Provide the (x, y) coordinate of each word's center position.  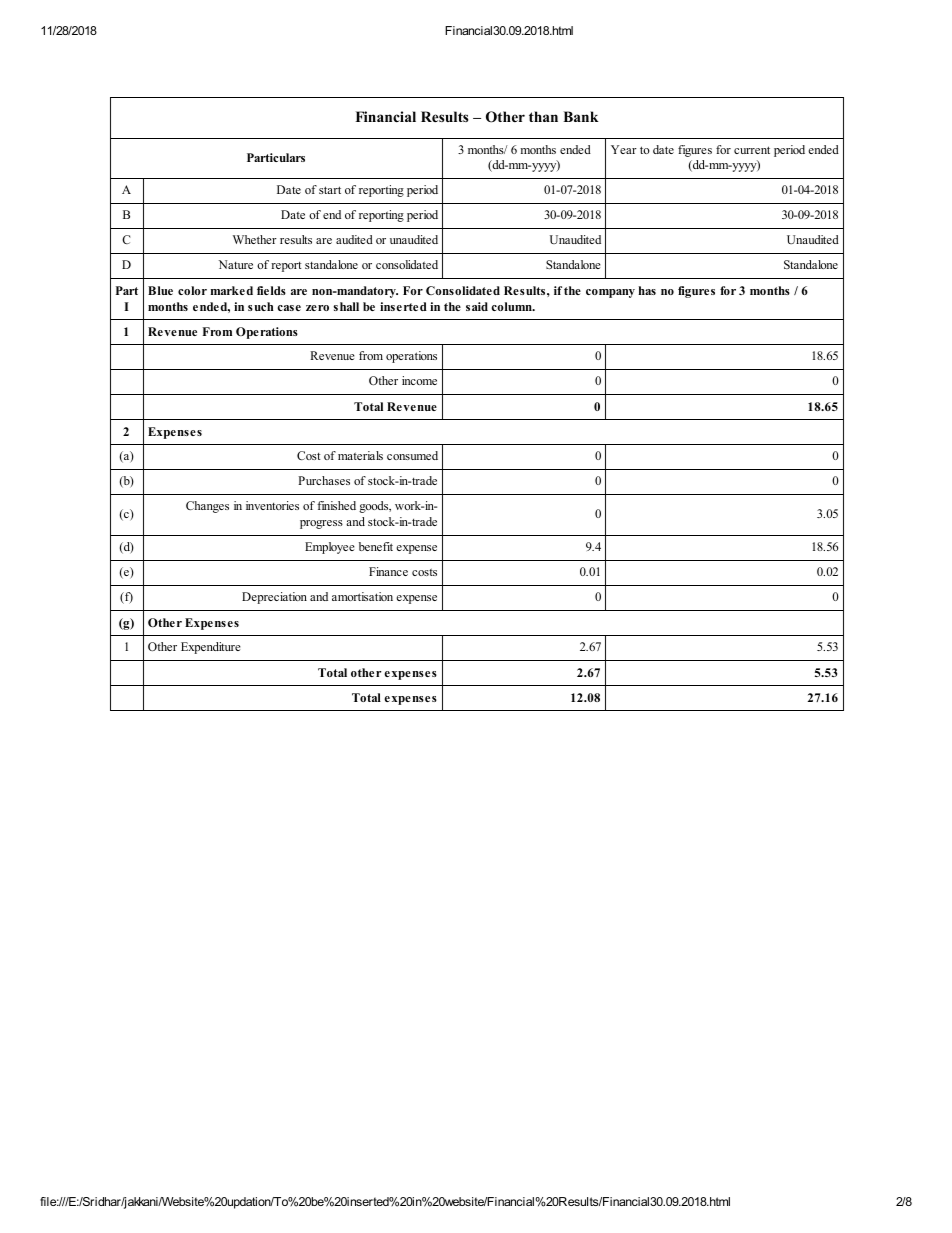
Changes (207, 507)
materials (360, 455)
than (543, 116)
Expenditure (211, 648)
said (477, 306)
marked (232, 290)
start (330, 190)
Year (624, 149)
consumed (412, 455)
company (610, 293)
